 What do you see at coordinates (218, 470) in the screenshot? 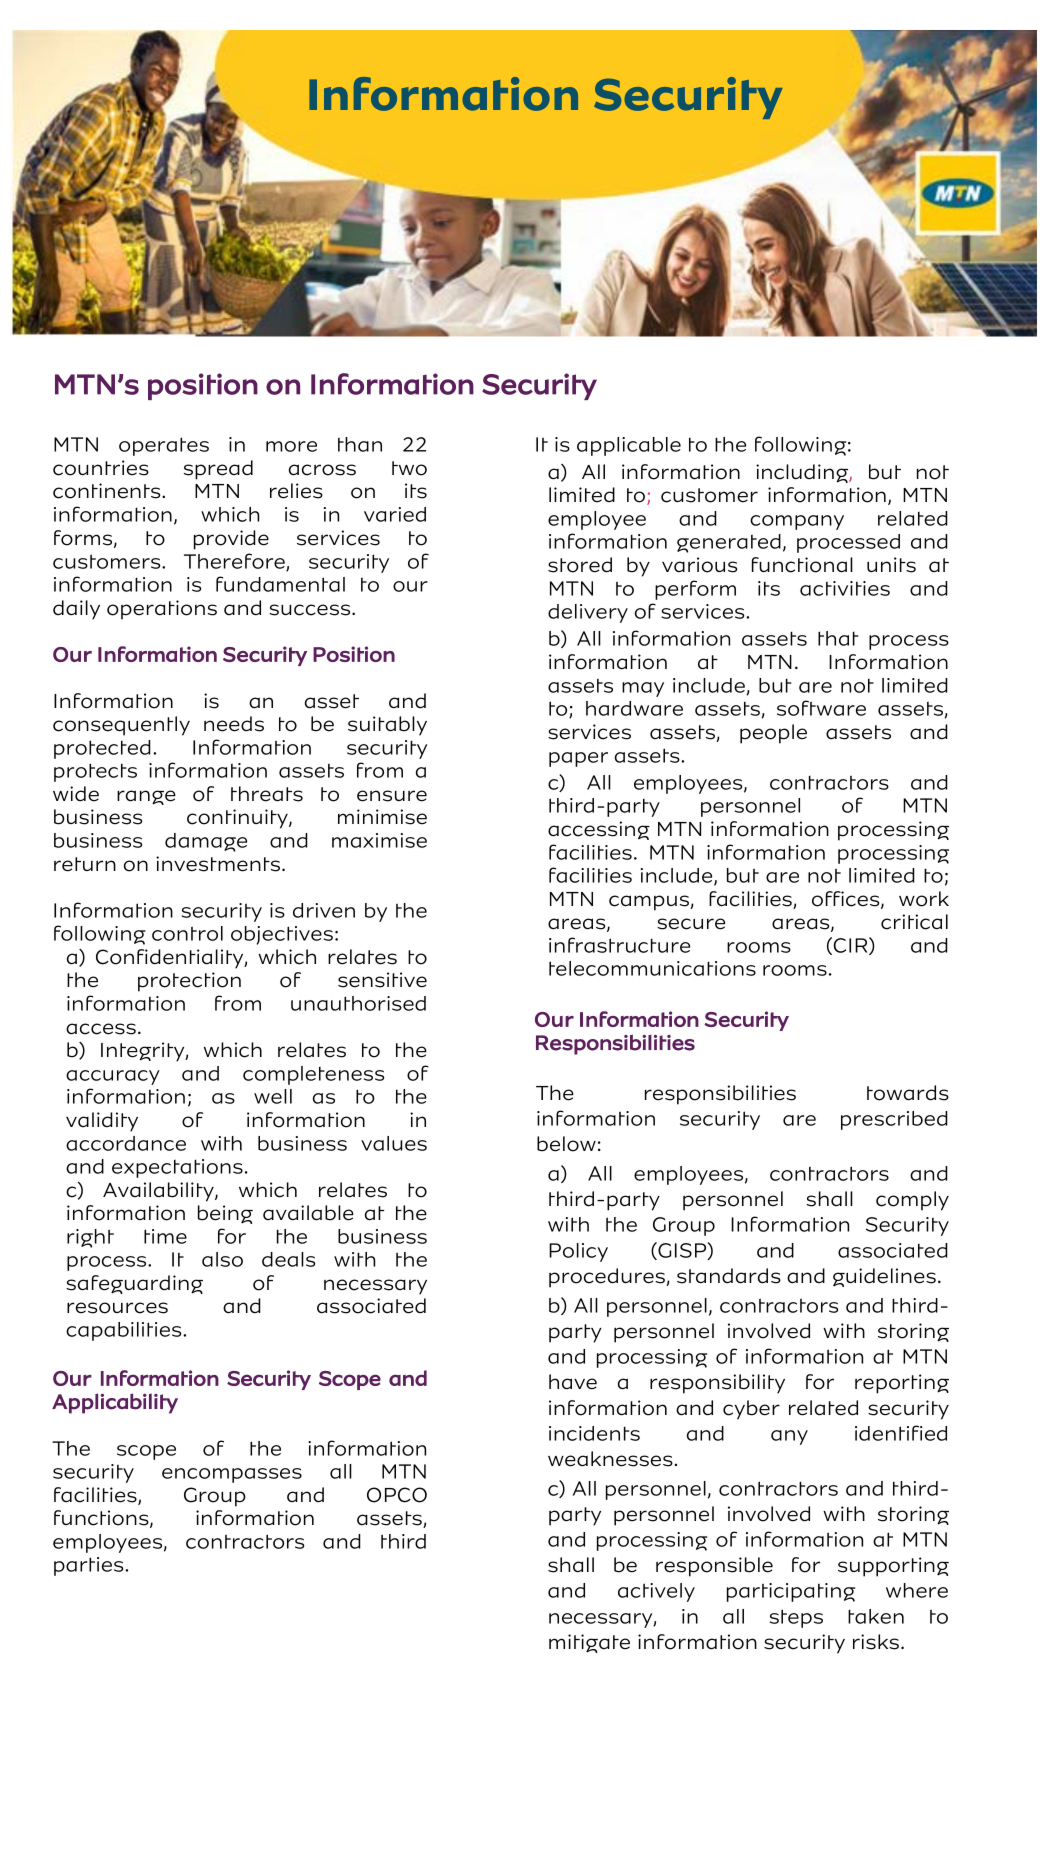
I see `spread` at bounding box center [218, 470].
